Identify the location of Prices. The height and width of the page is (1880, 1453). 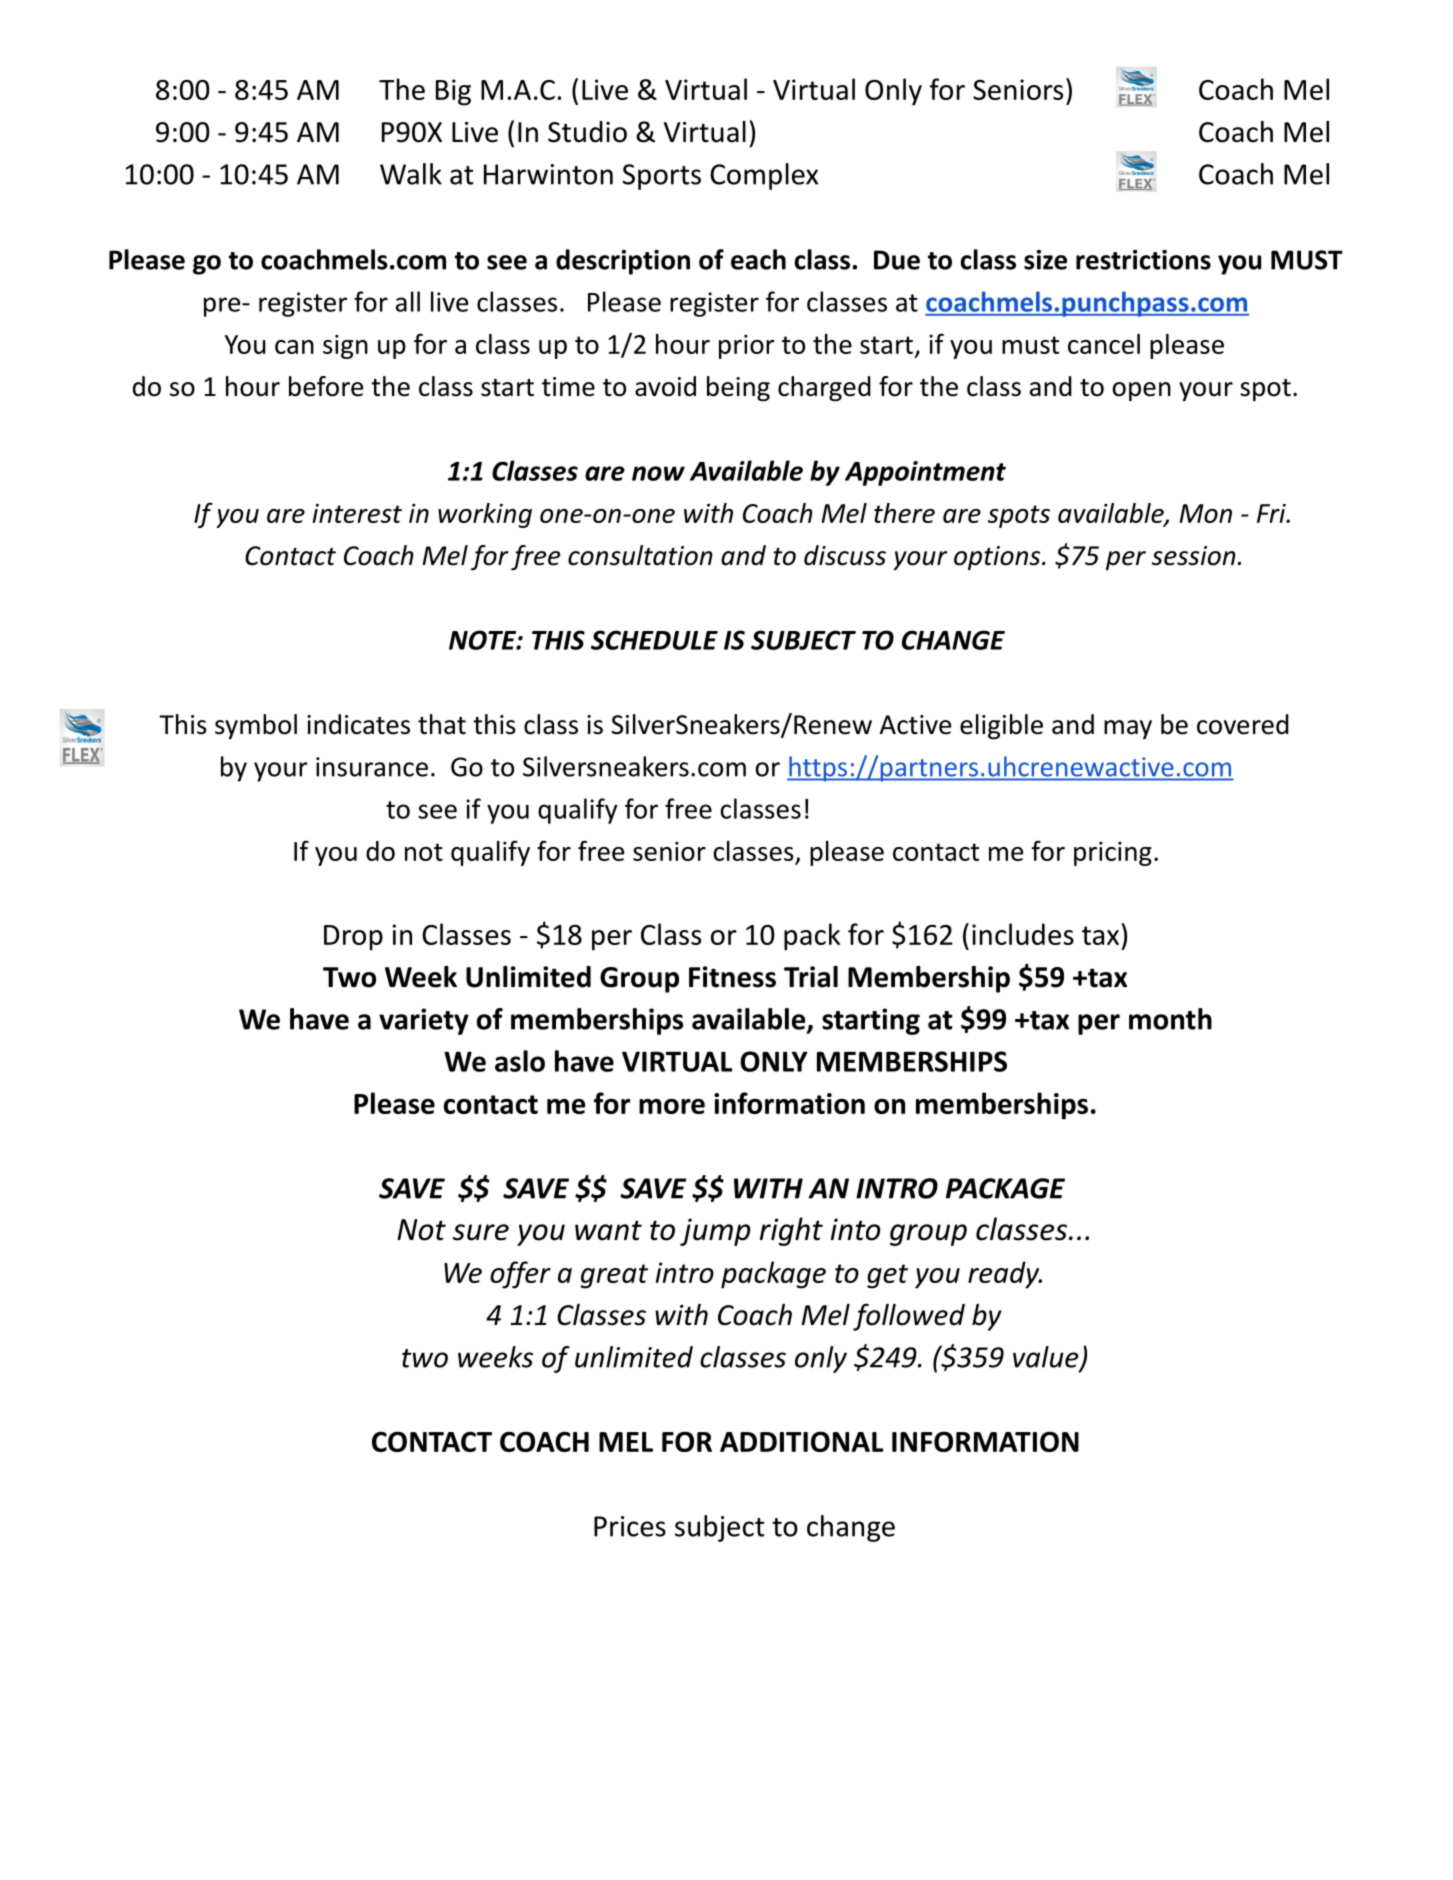
(630, 1526).
